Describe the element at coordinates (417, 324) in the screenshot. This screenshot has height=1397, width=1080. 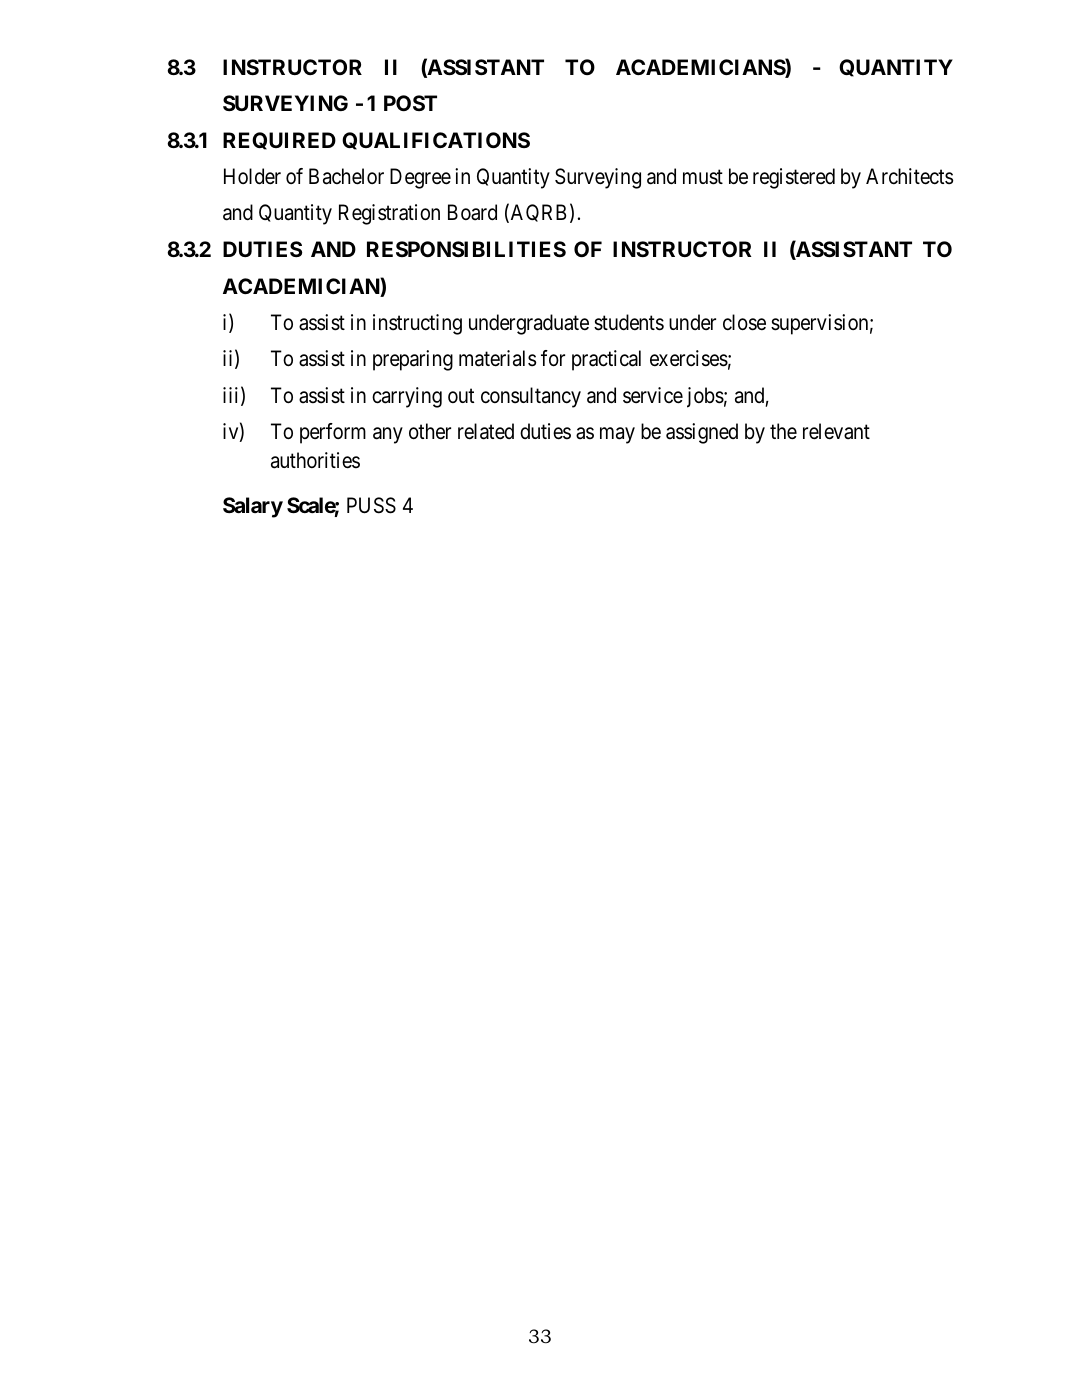
I see `instructing` at that location.
